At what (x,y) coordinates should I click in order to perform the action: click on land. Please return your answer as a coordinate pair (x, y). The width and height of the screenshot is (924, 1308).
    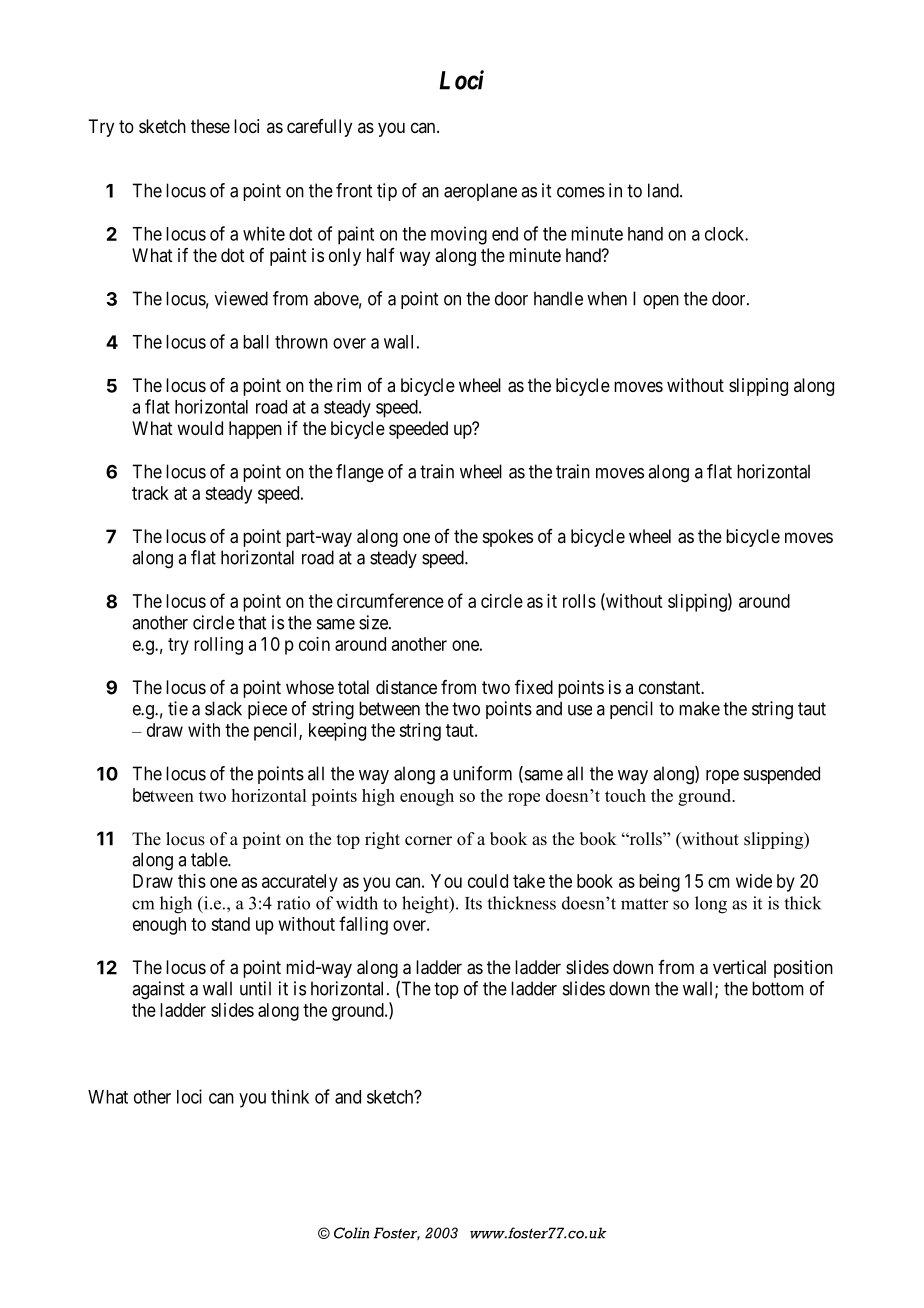
    Looking at the image, I should click on (664, 190).
